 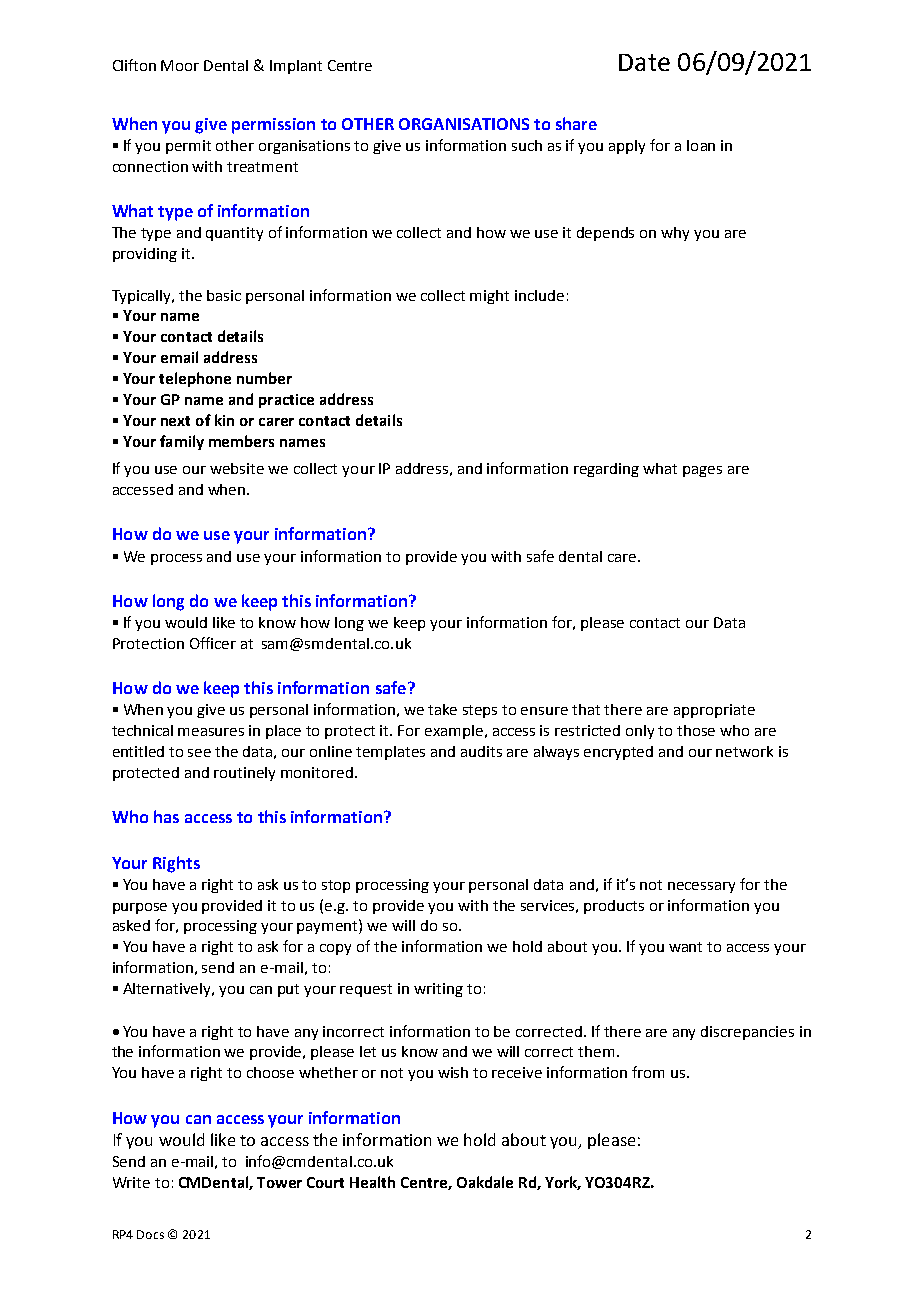 I want to click on appropriate, so click(x=714, y=711).
